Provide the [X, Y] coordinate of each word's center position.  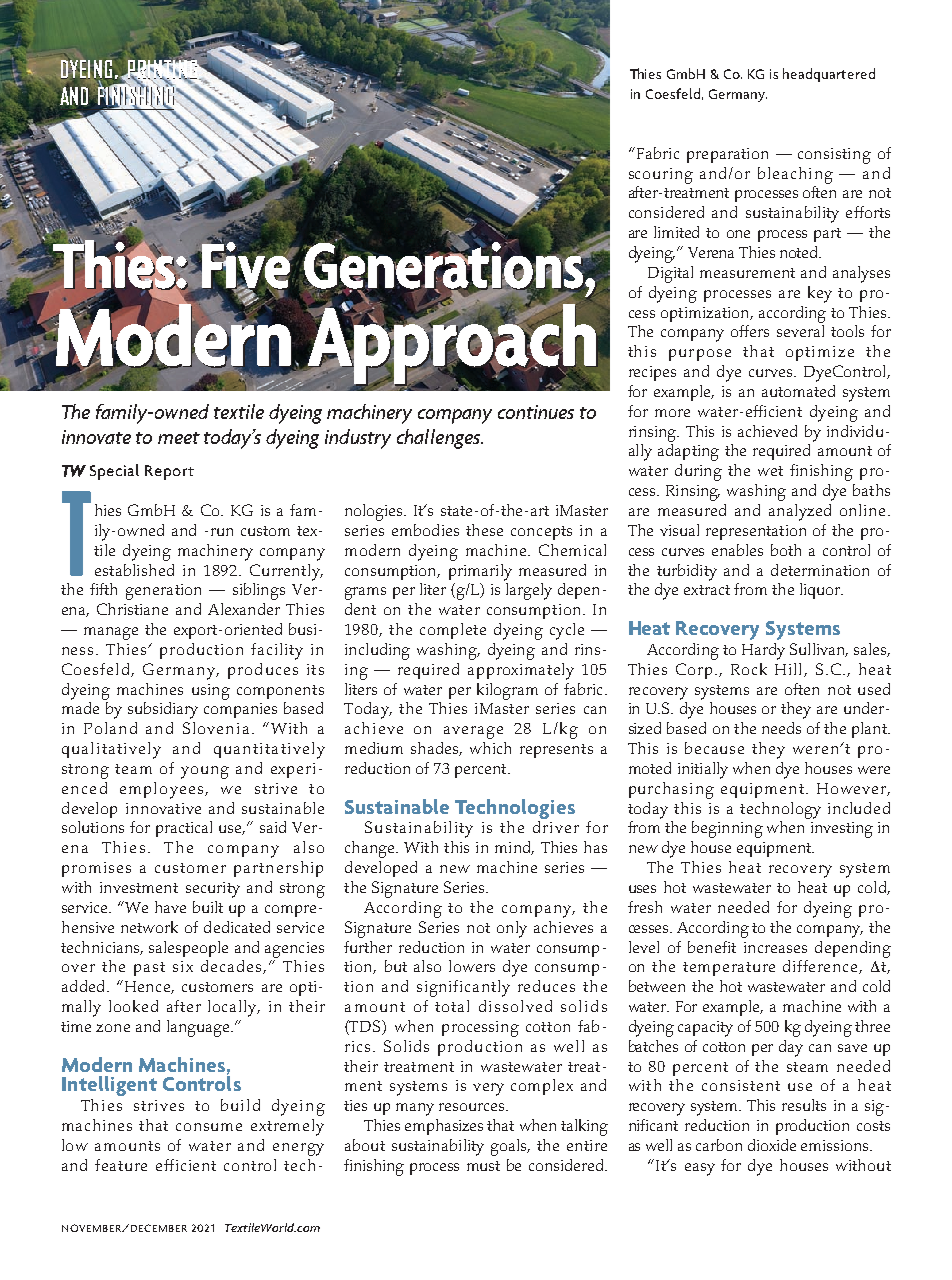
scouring [661, 176]
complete [453, 631]
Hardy [763, 651]
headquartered [829, 75]
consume [209, 1127]
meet [179, 438]
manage [111, 633]
